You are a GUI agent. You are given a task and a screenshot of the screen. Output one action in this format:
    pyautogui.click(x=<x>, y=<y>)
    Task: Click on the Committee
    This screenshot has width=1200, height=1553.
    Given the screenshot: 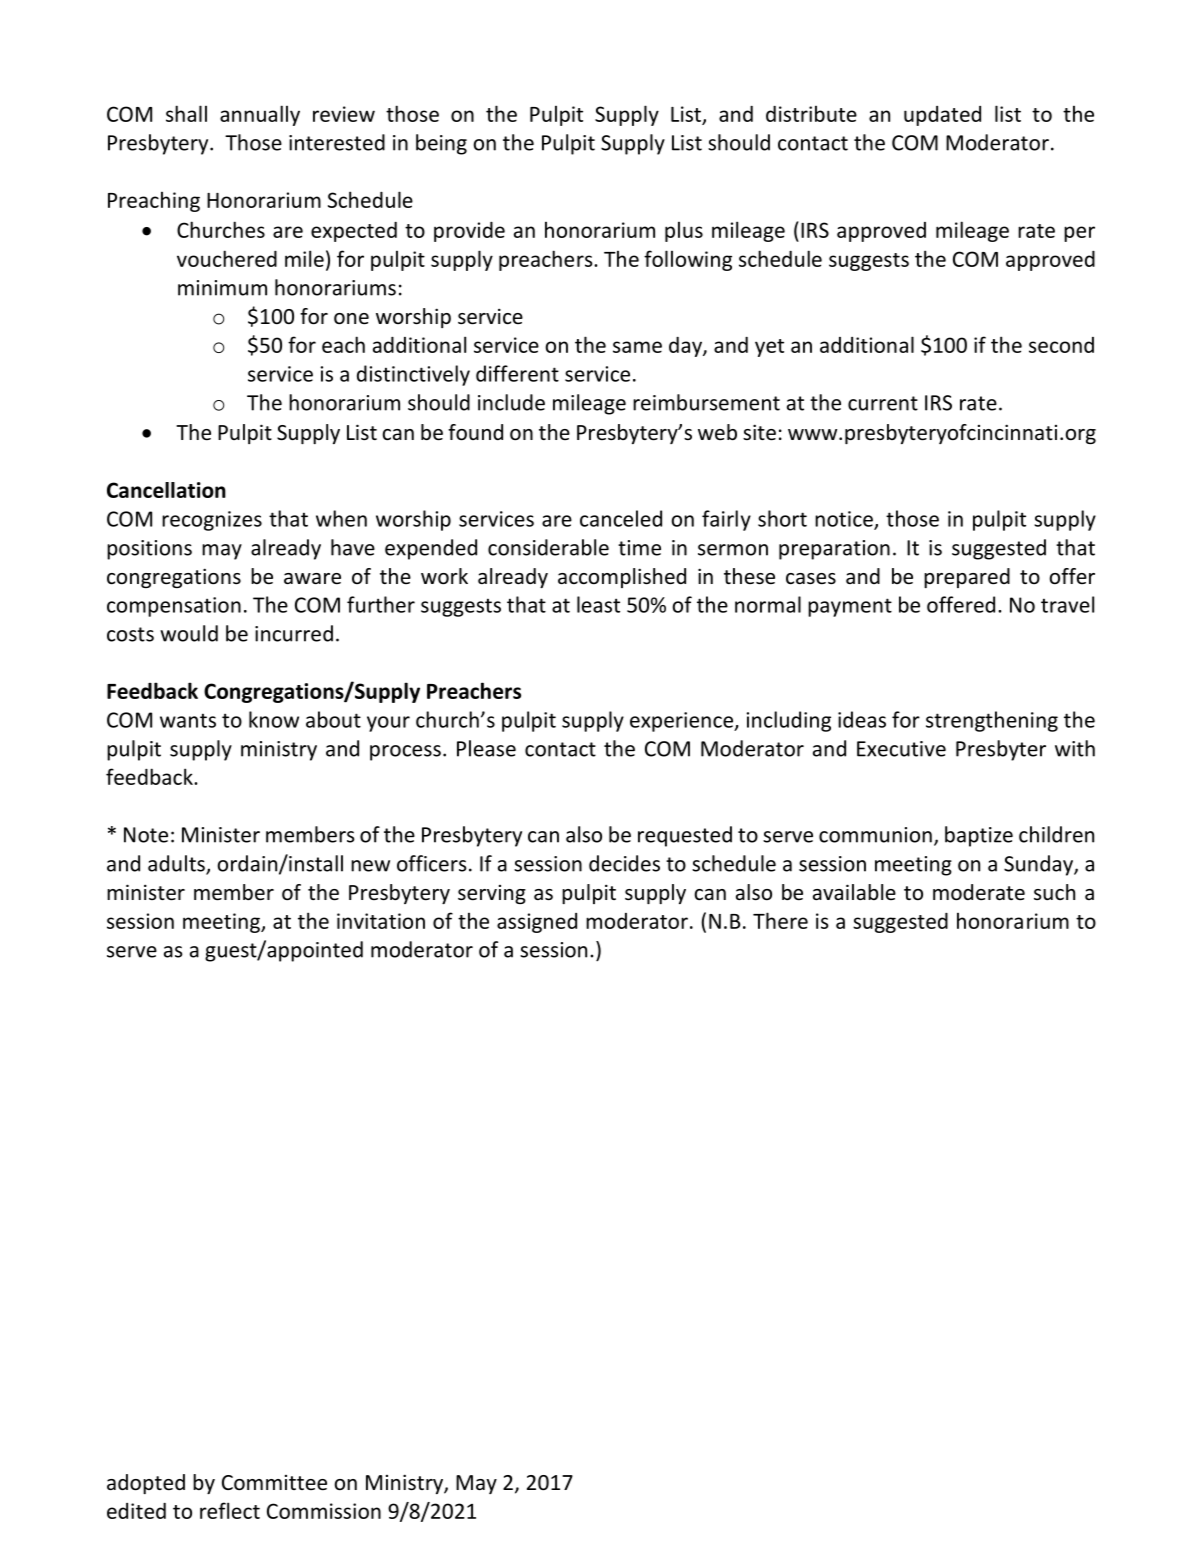 What is the action you would take?
    pyautogui.click(x=274, y=1483)
